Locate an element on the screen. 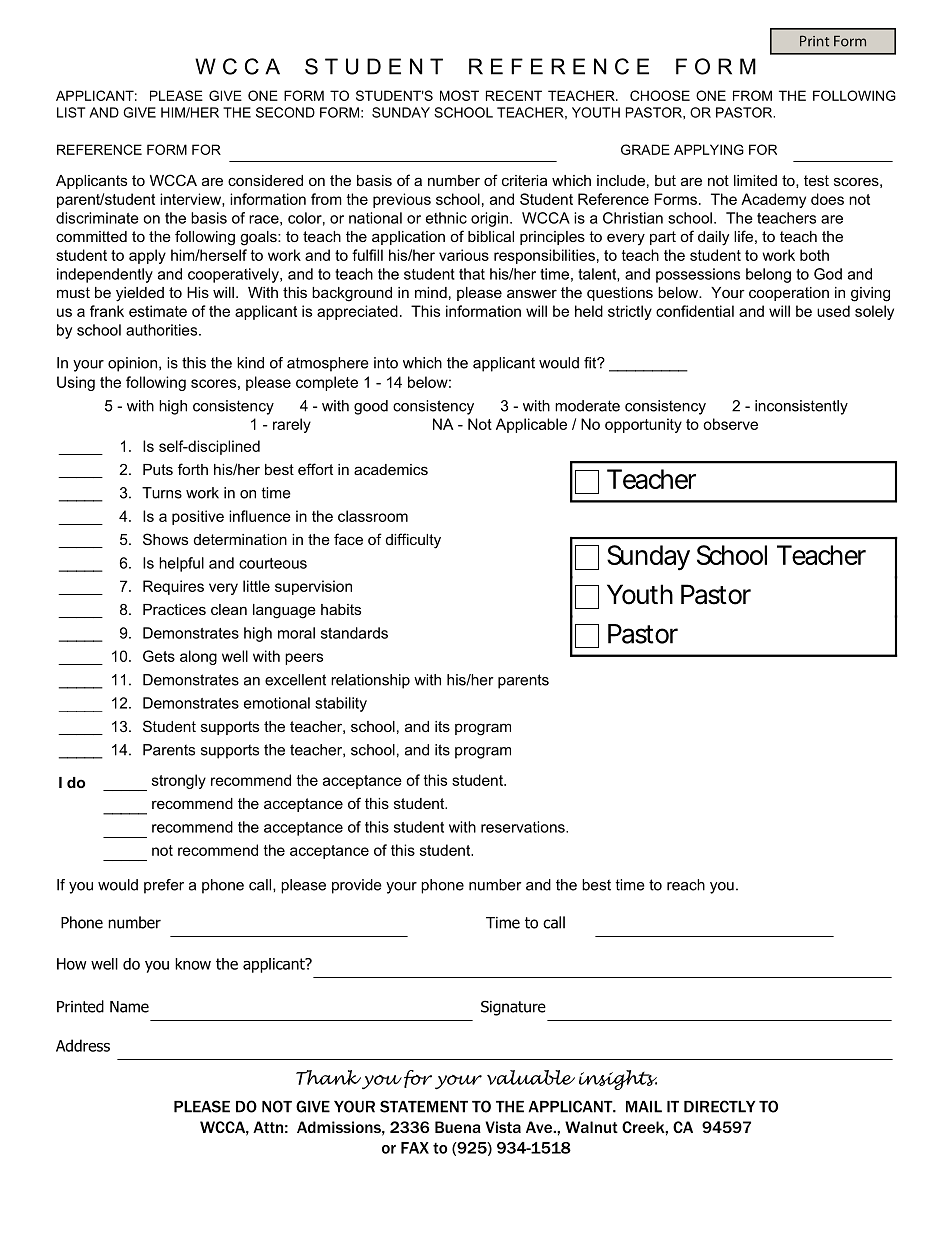  MOST is located at coordinates (459, 95).
